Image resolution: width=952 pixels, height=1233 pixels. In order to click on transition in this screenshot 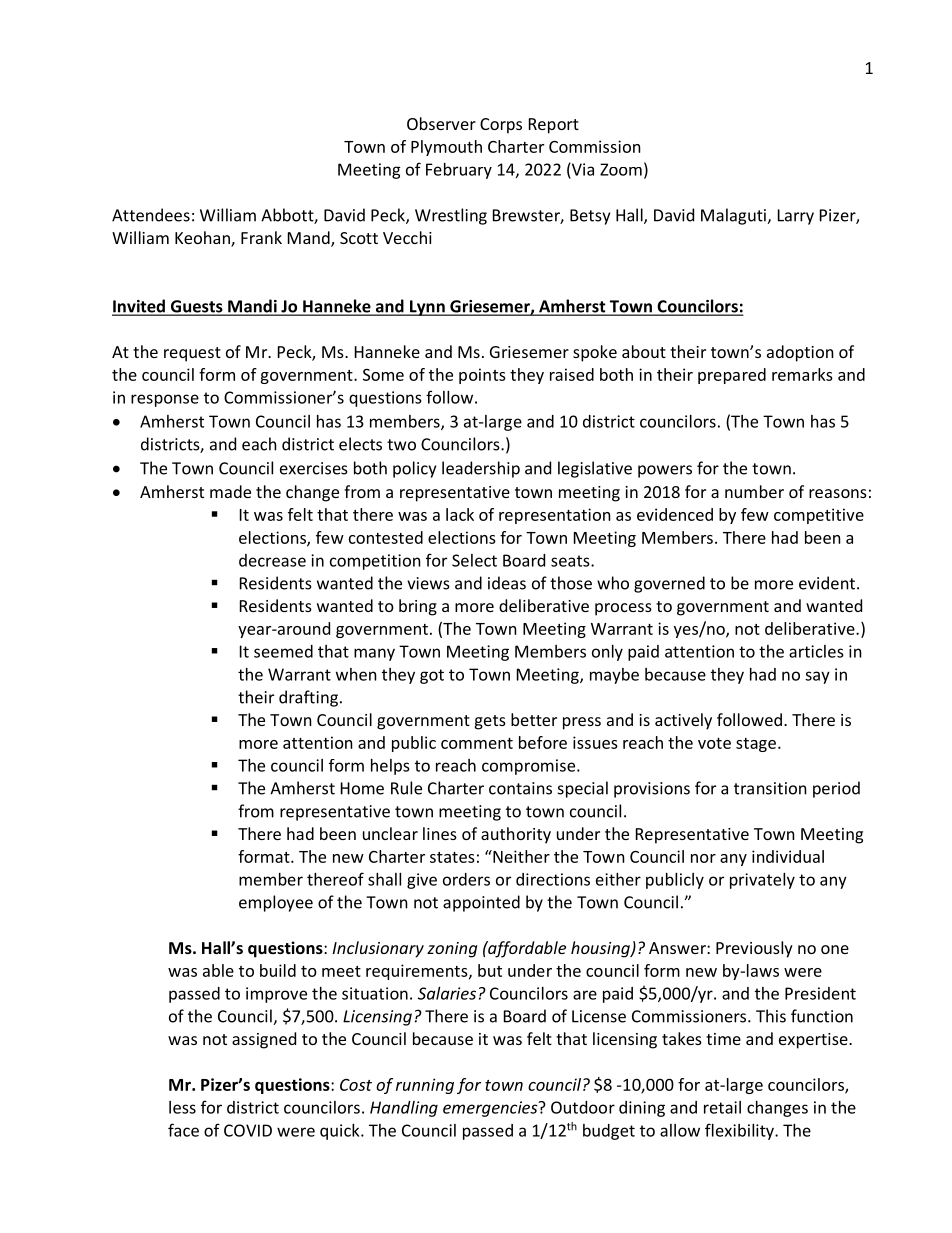, I will do `click(770, 788)`.
